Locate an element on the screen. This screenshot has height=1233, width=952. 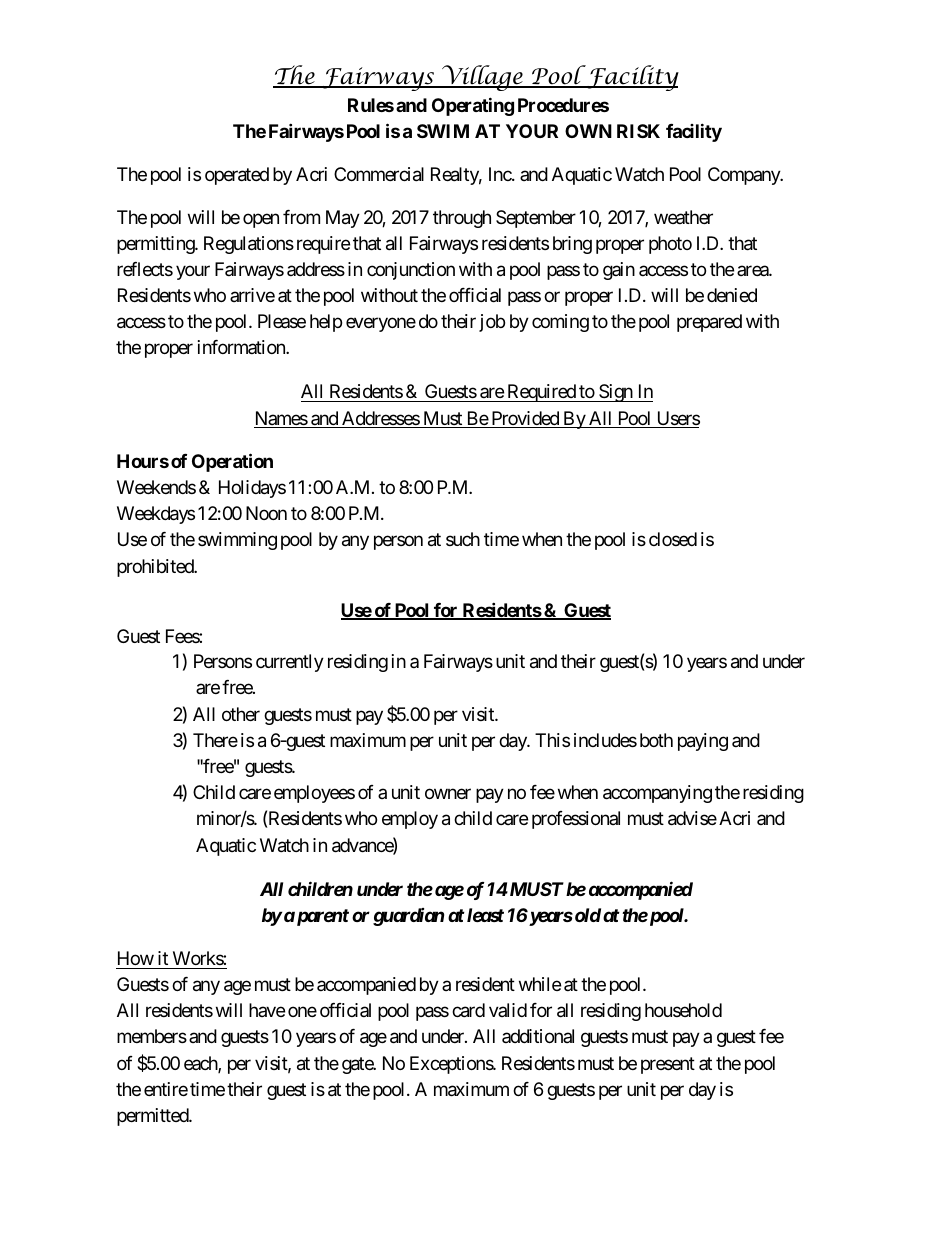
operated is located at coordinates (237, 176).
